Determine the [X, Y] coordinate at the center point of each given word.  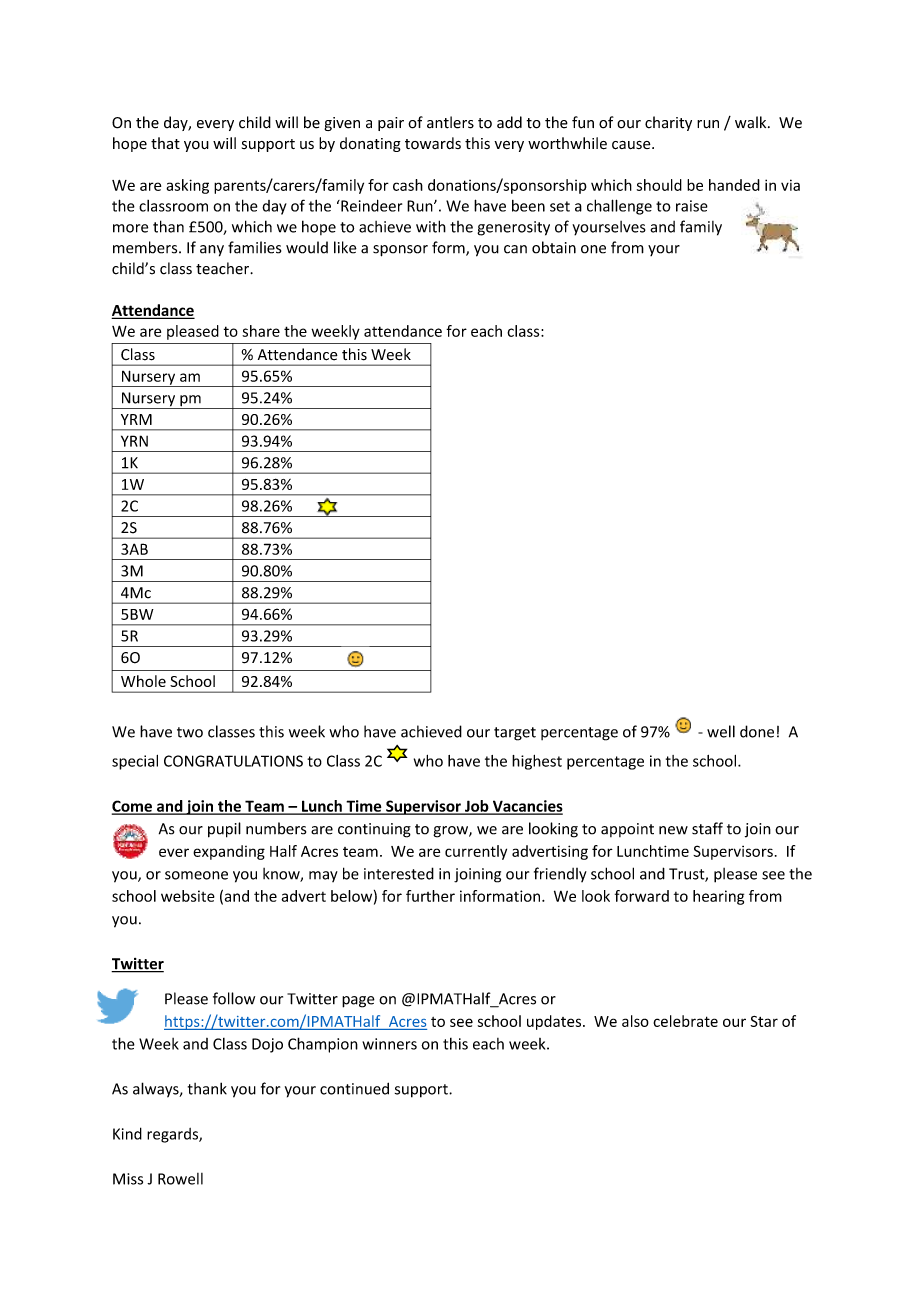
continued [354, 1088]
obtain [554, 247]
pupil [224, 830]
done [757, 731]
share [261, 331]
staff [707, 828]
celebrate [685, 1021]
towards [433, 143]
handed [734, 185]
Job [477, 807]
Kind [127, 1133]
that [165, 143]
